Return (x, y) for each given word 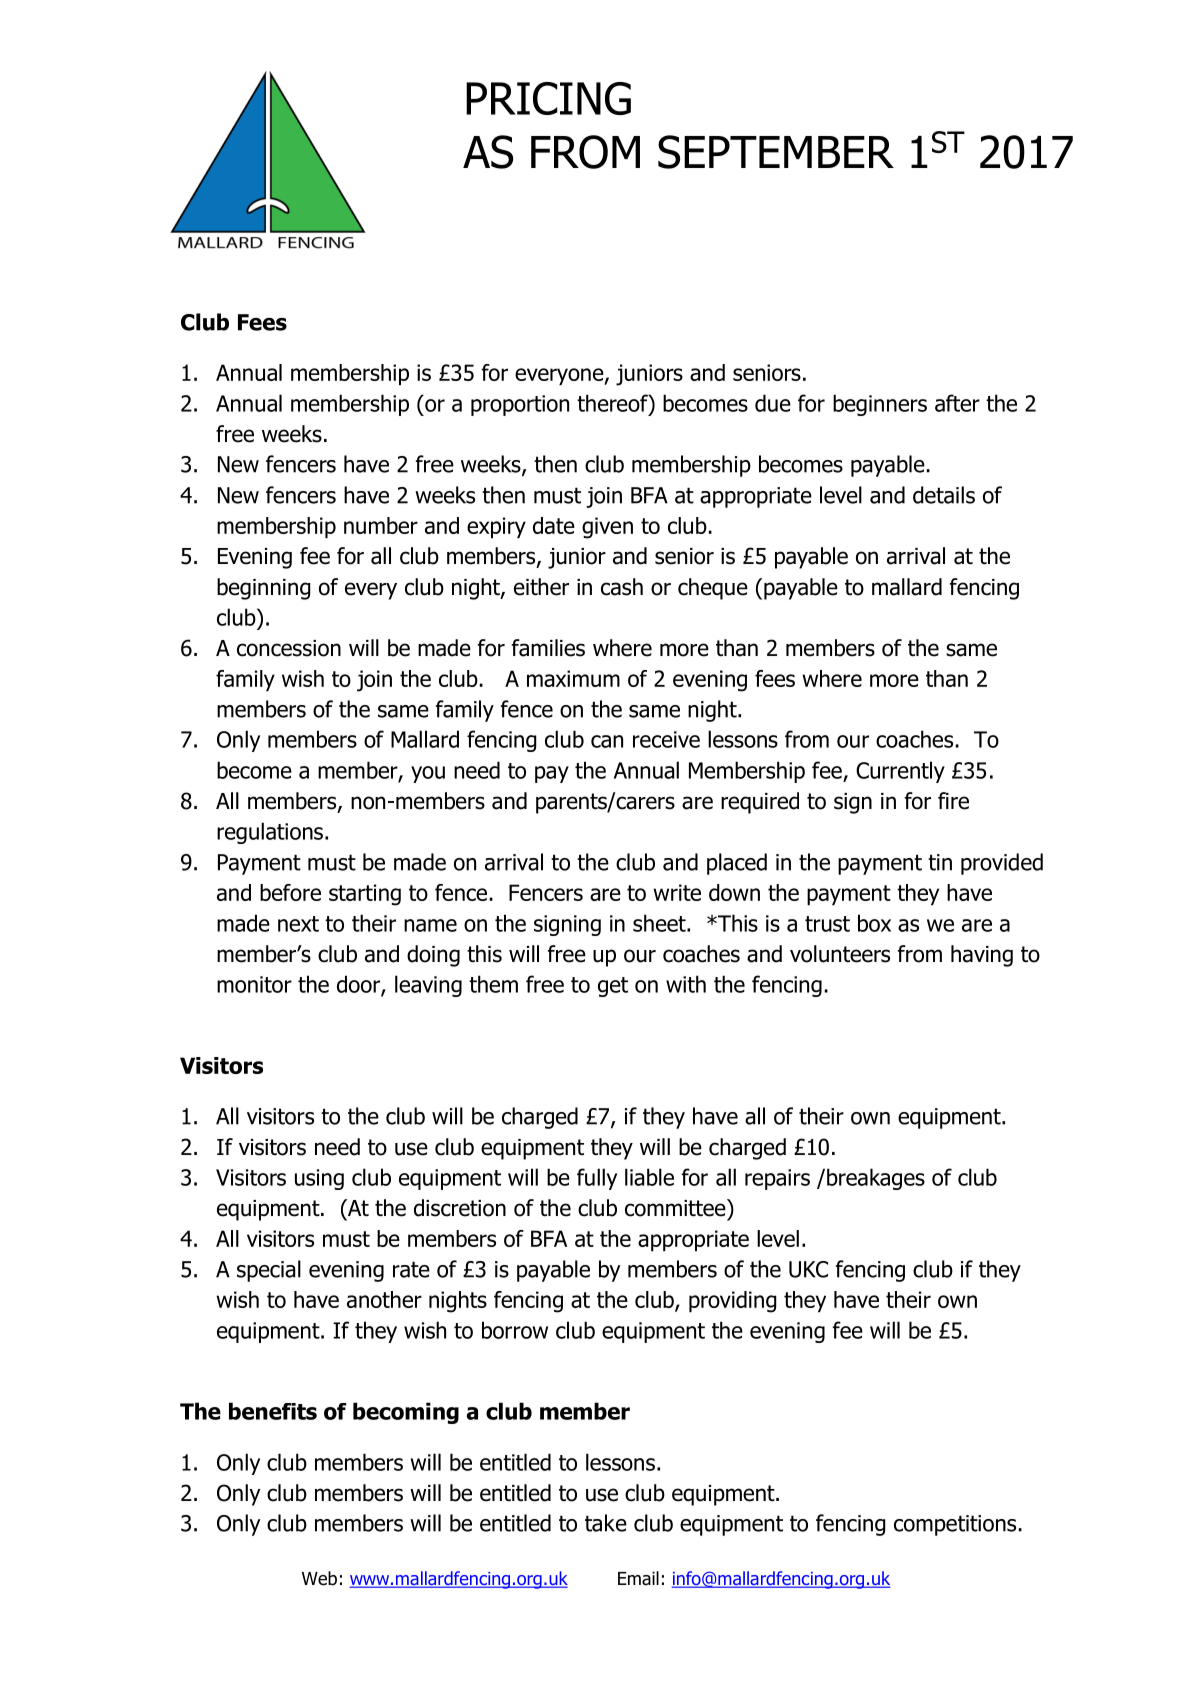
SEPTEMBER (776, 152)
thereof (613, 403)
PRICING (548, 98)
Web (319, 1578)
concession (289, 648)
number (381, 525)
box (874, 923)
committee (676, 1208)
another (384, 1299)
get (613, 987)
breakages (876, 1179)
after (957, 403)
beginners (880, 405)
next (298, 924)
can (607, 741)
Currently (900, 772)
